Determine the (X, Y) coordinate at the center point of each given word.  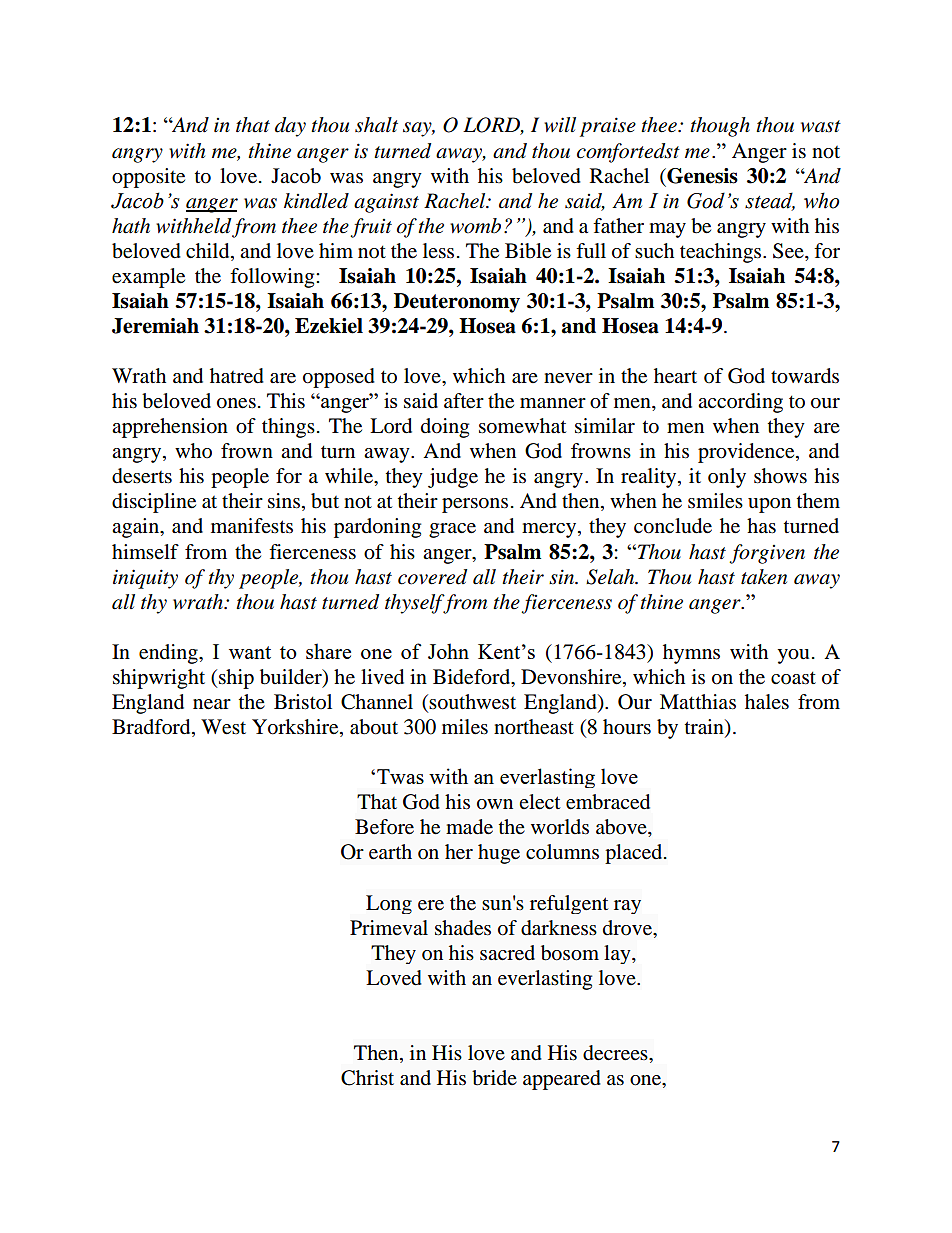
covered (432, 577)
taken (764, 577)
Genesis (701, 176)
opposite (148, 178)
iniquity (145, 579)
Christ (367, 1078)
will (560, 124)
